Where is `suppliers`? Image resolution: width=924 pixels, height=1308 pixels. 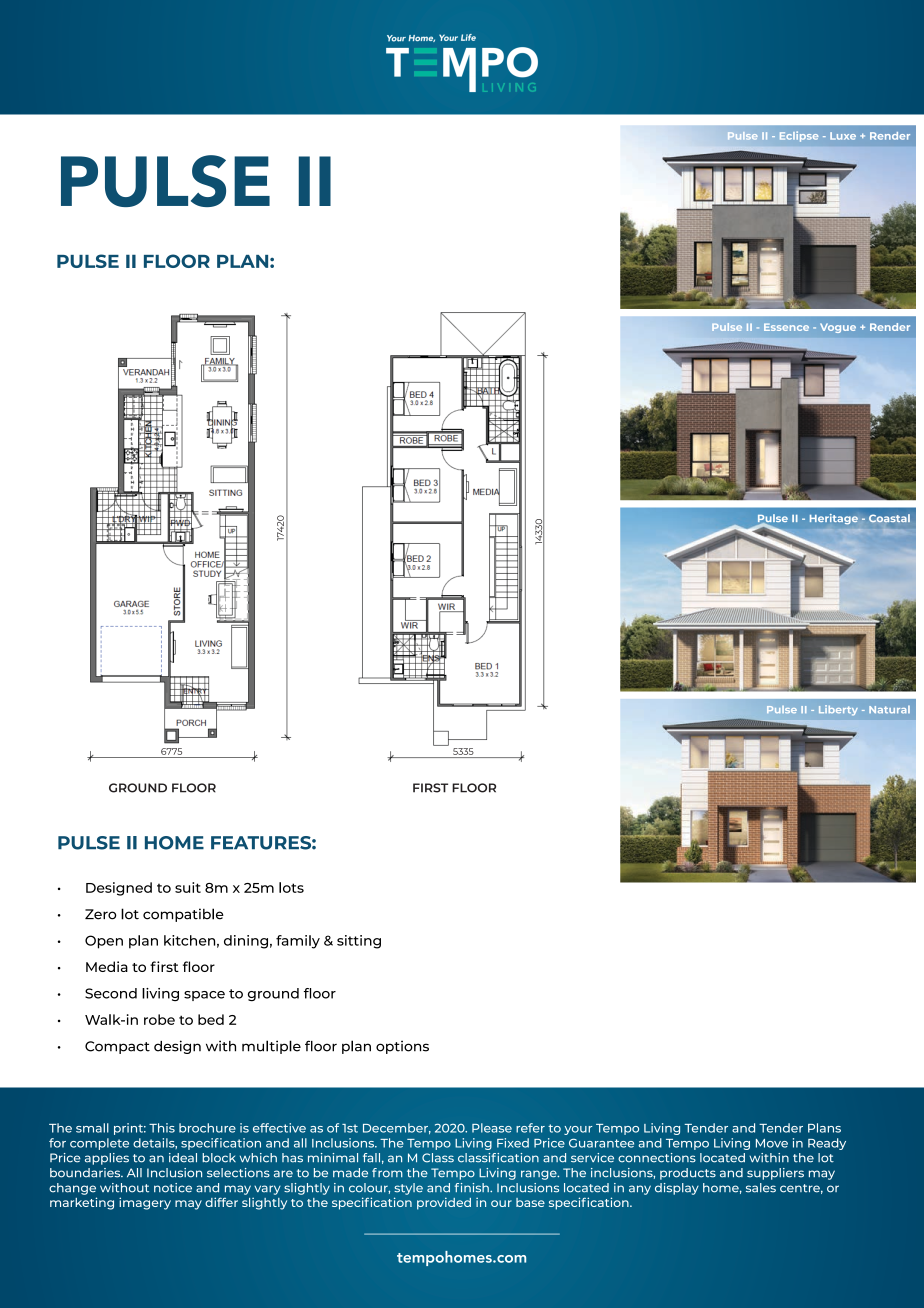
suppliers is located at coordinates (775, 1174).
